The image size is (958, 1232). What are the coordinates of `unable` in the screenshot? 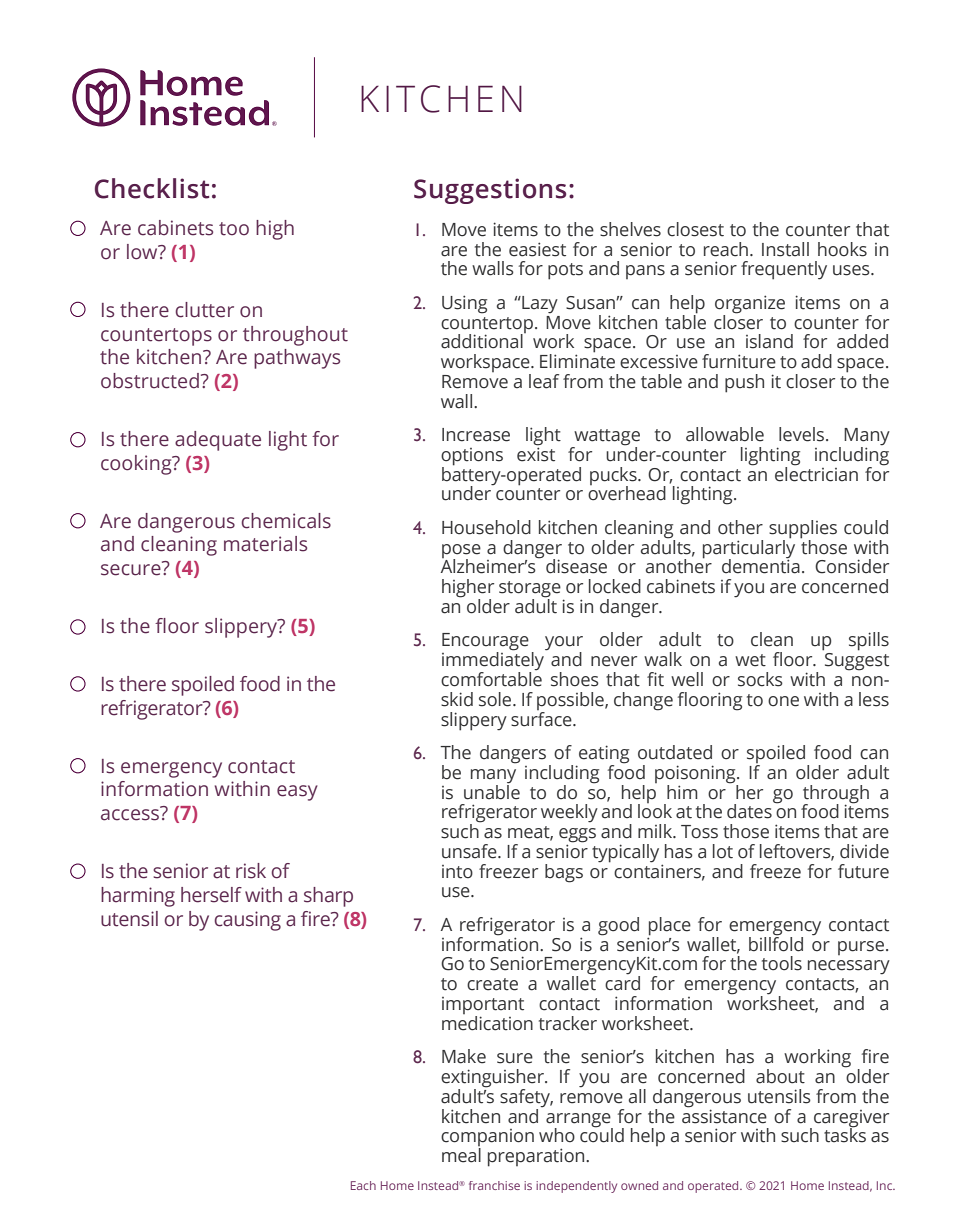 It's located at (492, 791).
